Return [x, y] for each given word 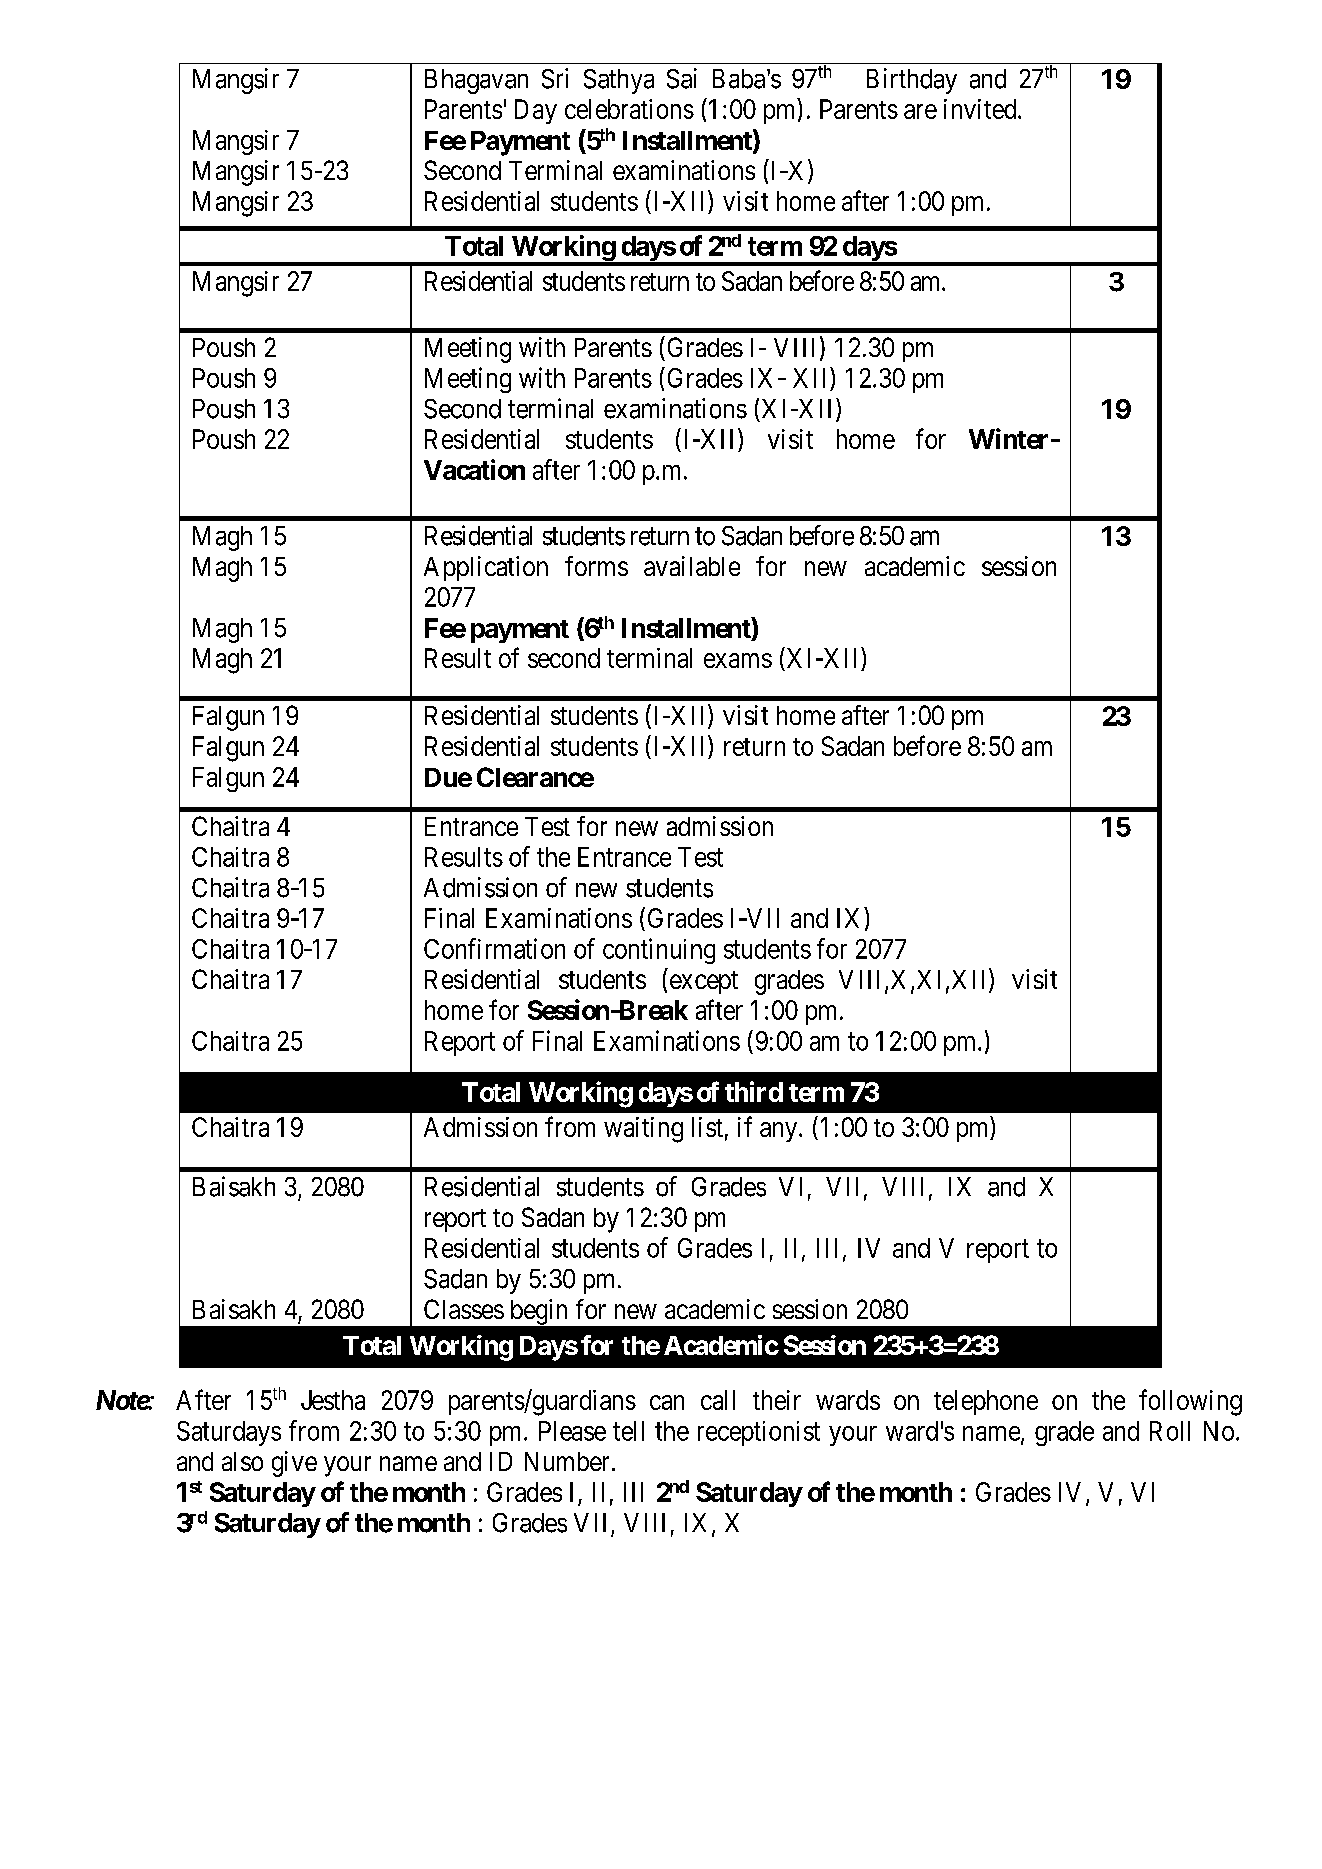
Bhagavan [476, 81]
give [294, 1464]
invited [981, 109]
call [718, 1400]
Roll [1170, 1431]
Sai [682, 78]
